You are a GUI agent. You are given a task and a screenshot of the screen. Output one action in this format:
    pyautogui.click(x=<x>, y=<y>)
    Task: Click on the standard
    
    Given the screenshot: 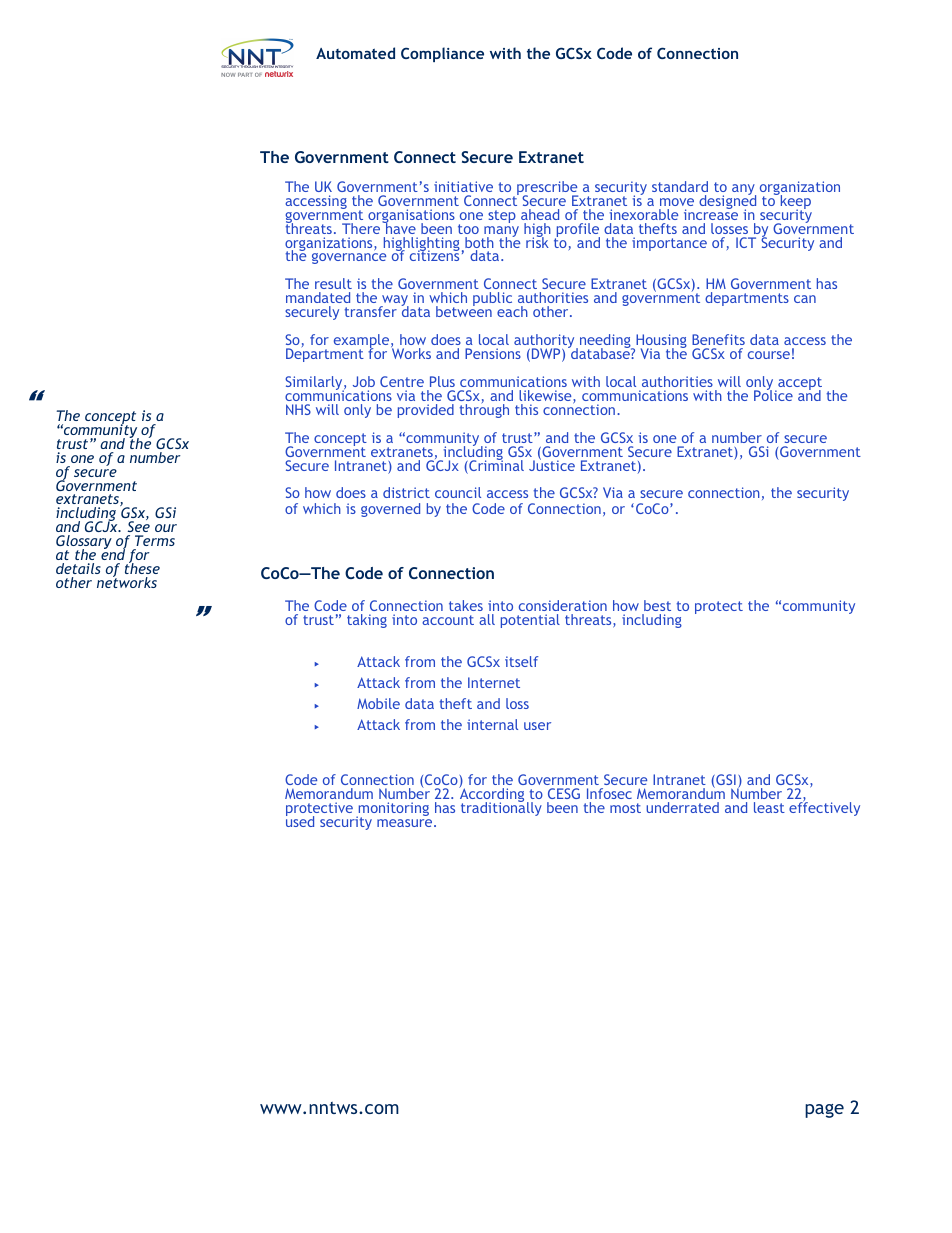 What is the action you would take?
    pyautogui.click(x=680, y=186)
